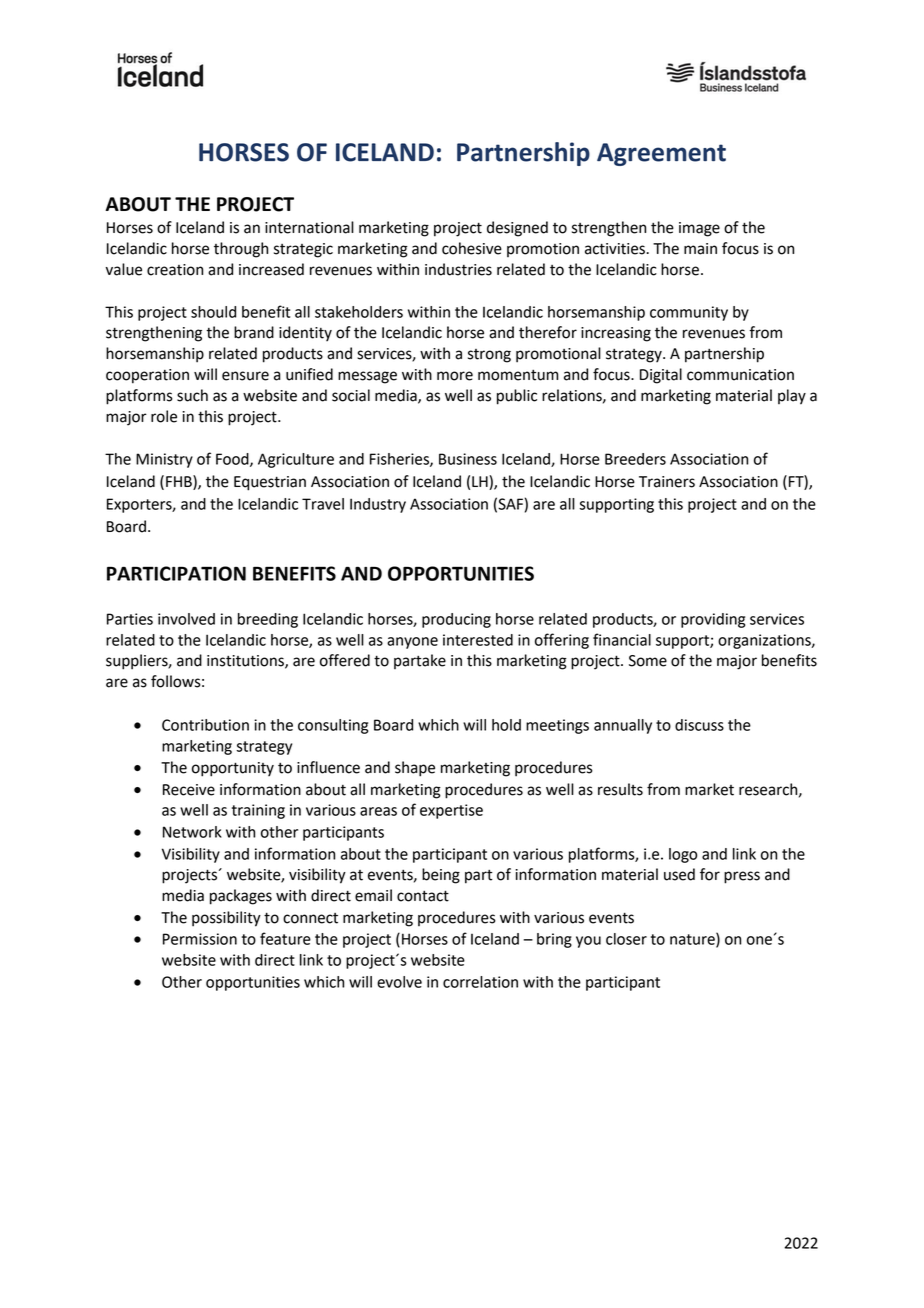 This screenshot has height=1308, width=924. What do you see at coordinates (480, 982) in the screenshot?
I see `correlation` at bounding box center [480, 982].
